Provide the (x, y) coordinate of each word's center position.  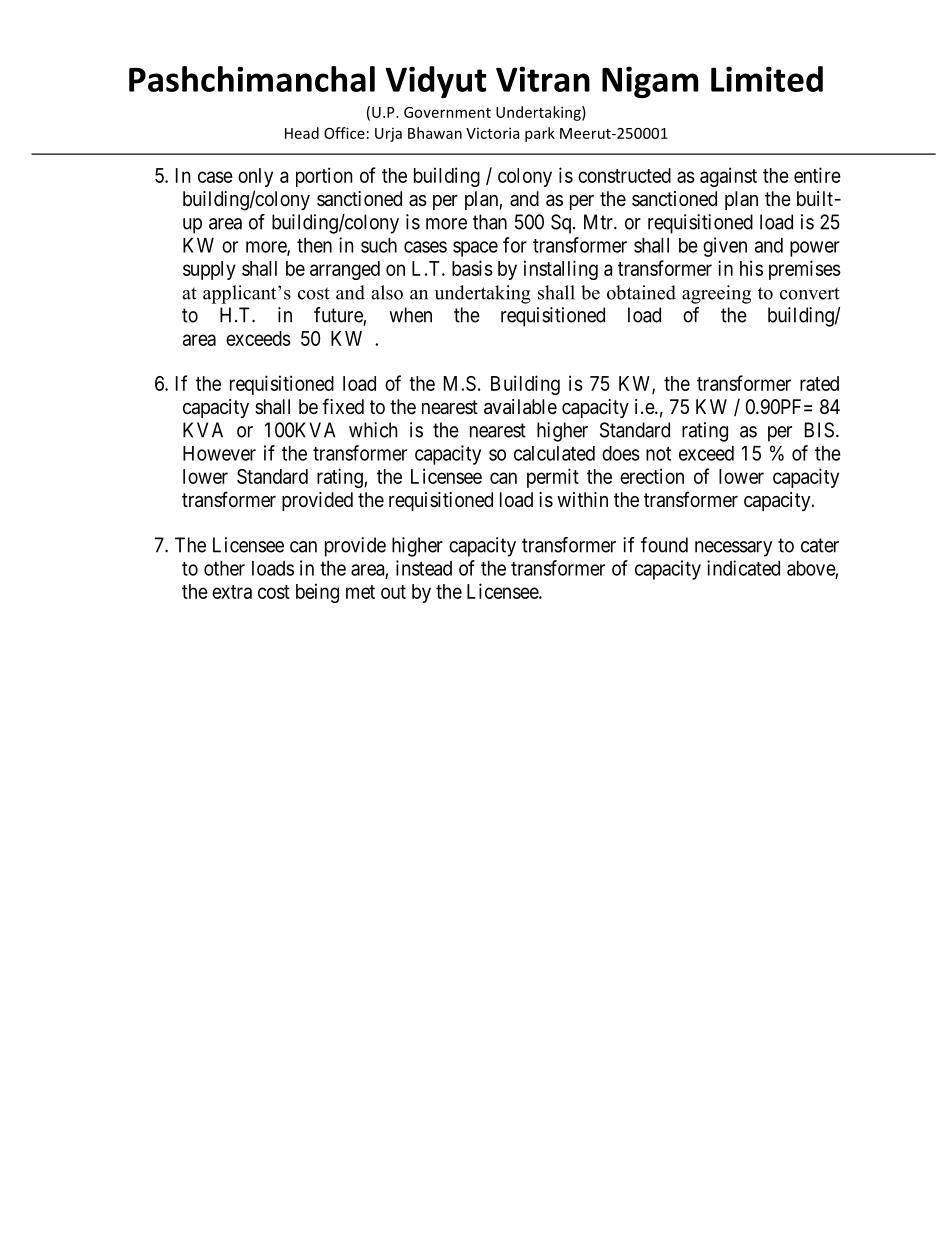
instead (424, 568)
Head (302, 133)
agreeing (716, 294)
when (410, 315)
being (317, 593)
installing (561, 270)
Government (447, 112)
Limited (767, 79)
